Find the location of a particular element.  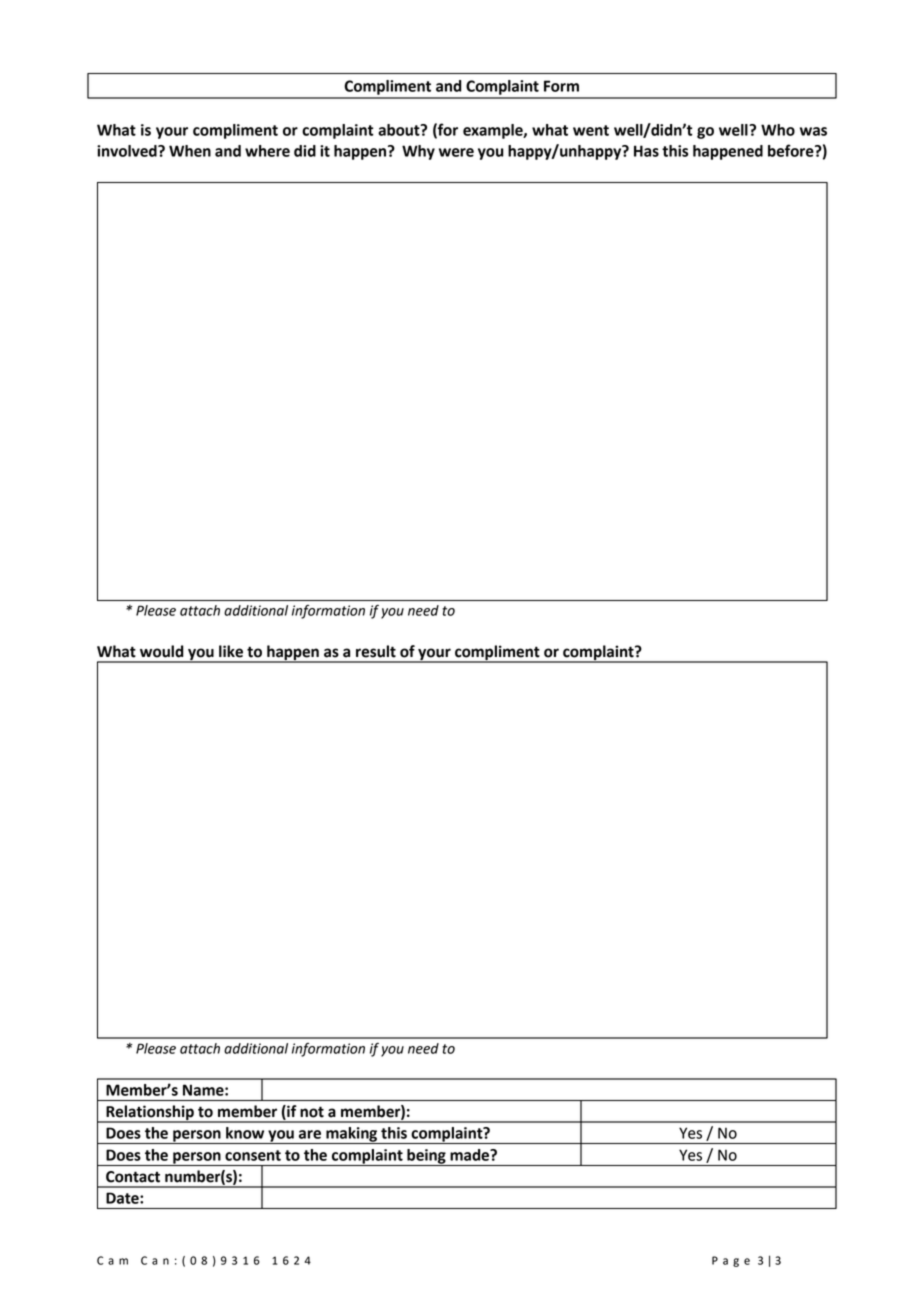

Who is located at coordinates (778, 130).
